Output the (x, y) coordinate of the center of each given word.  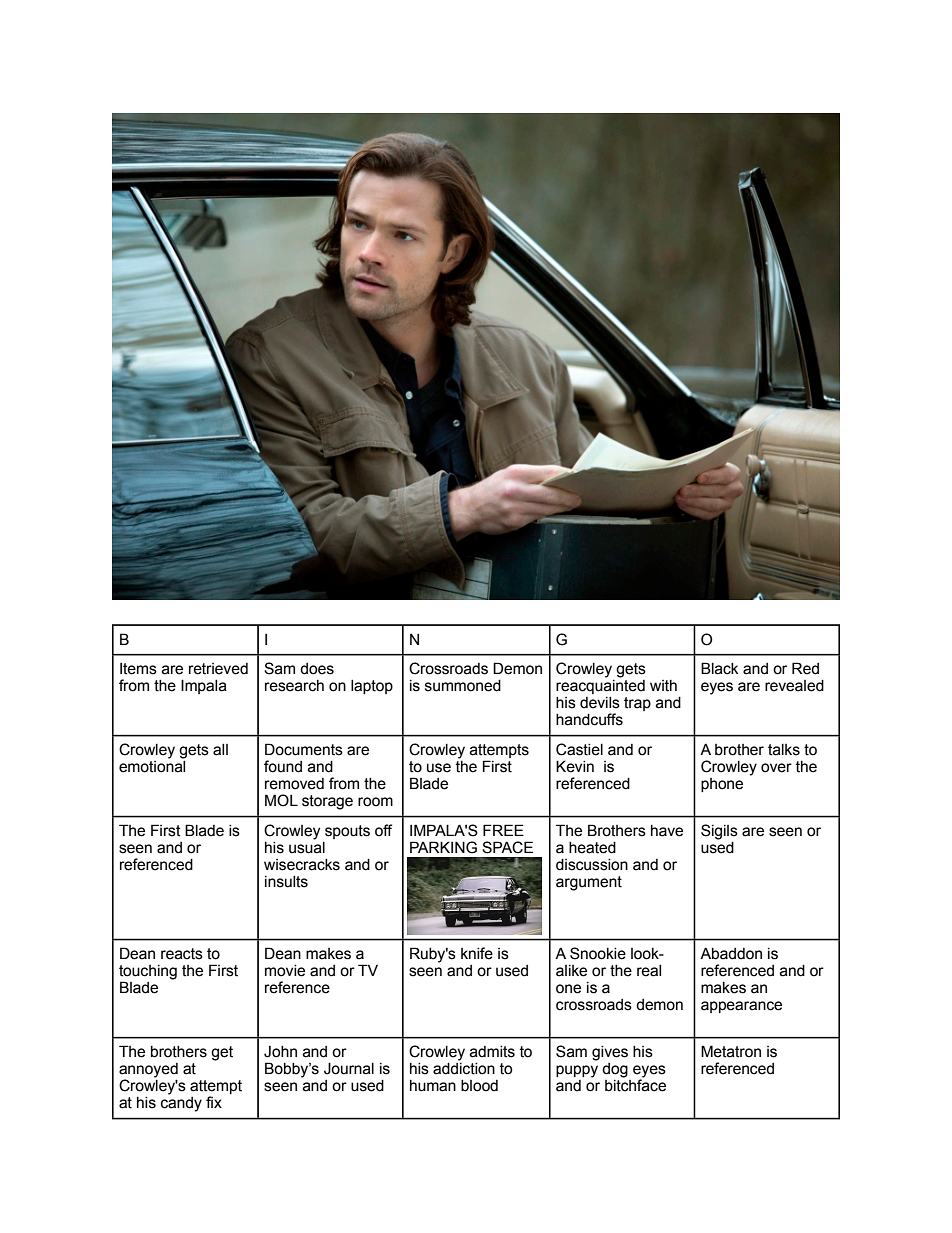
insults (286, 882)
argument (589, 883)
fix (214, 1102)
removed (294, 784)
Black (720, 668)
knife (477, 953)
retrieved (218, 669)
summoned (463, 686)
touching (148, 973)
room (375, 802)
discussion (592, 865)
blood (479, 1086)
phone (722, 785)
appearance (741, 1007)
